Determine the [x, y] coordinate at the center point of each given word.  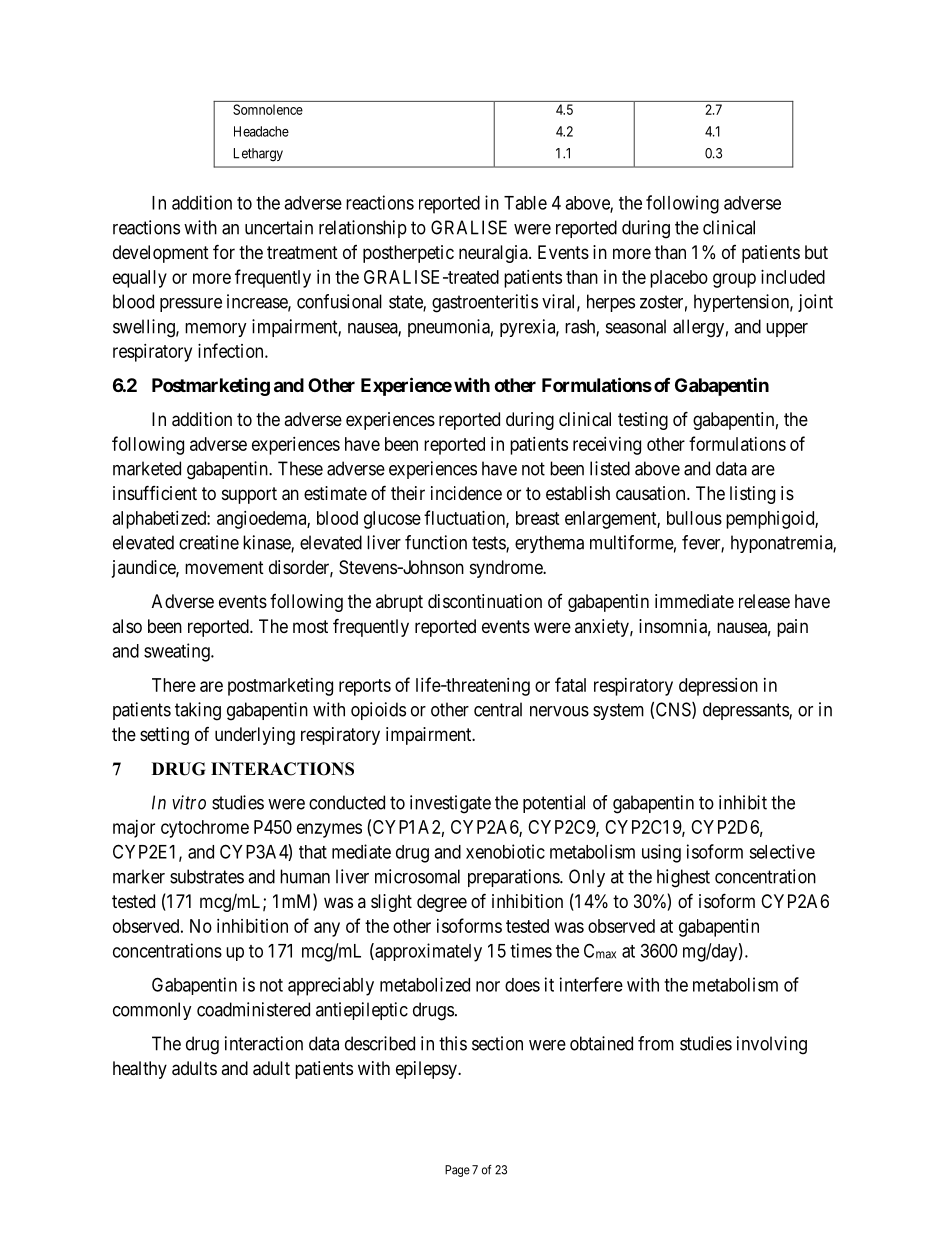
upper [787, 330]
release [764, 601]
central [498, 709]
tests [489, 544]
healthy [140, 1070]
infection [232, 350]
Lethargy [258, 155]
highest [683, 878]
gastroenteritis [485, 303]
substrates [207, 876]
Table [525, 203]
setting [164, 736]
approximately [427, 952]
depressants [746, 711]
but [816, 252]
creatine [209, 542]
